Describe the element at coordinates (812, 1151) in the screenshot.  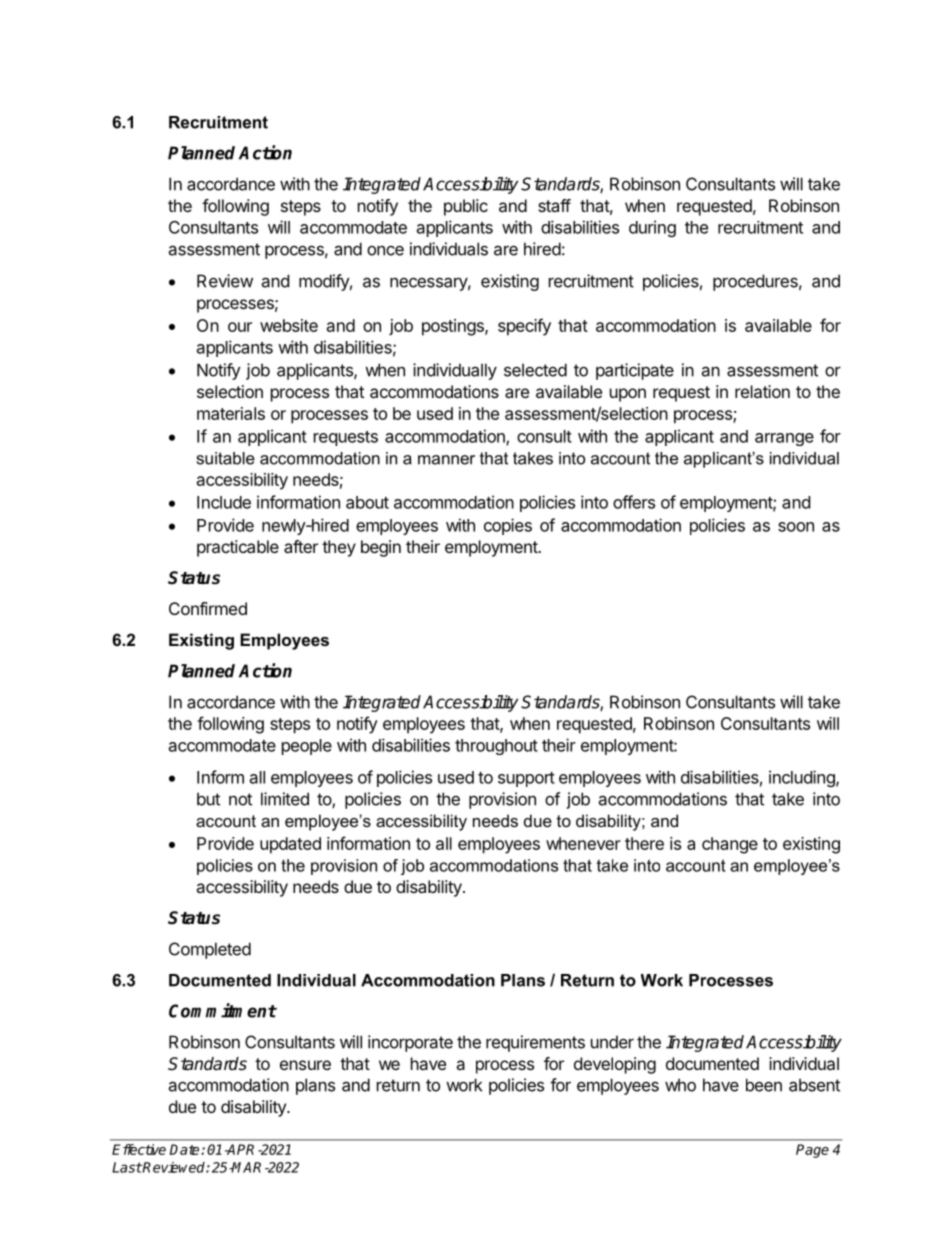
I see `Page` at that location.
